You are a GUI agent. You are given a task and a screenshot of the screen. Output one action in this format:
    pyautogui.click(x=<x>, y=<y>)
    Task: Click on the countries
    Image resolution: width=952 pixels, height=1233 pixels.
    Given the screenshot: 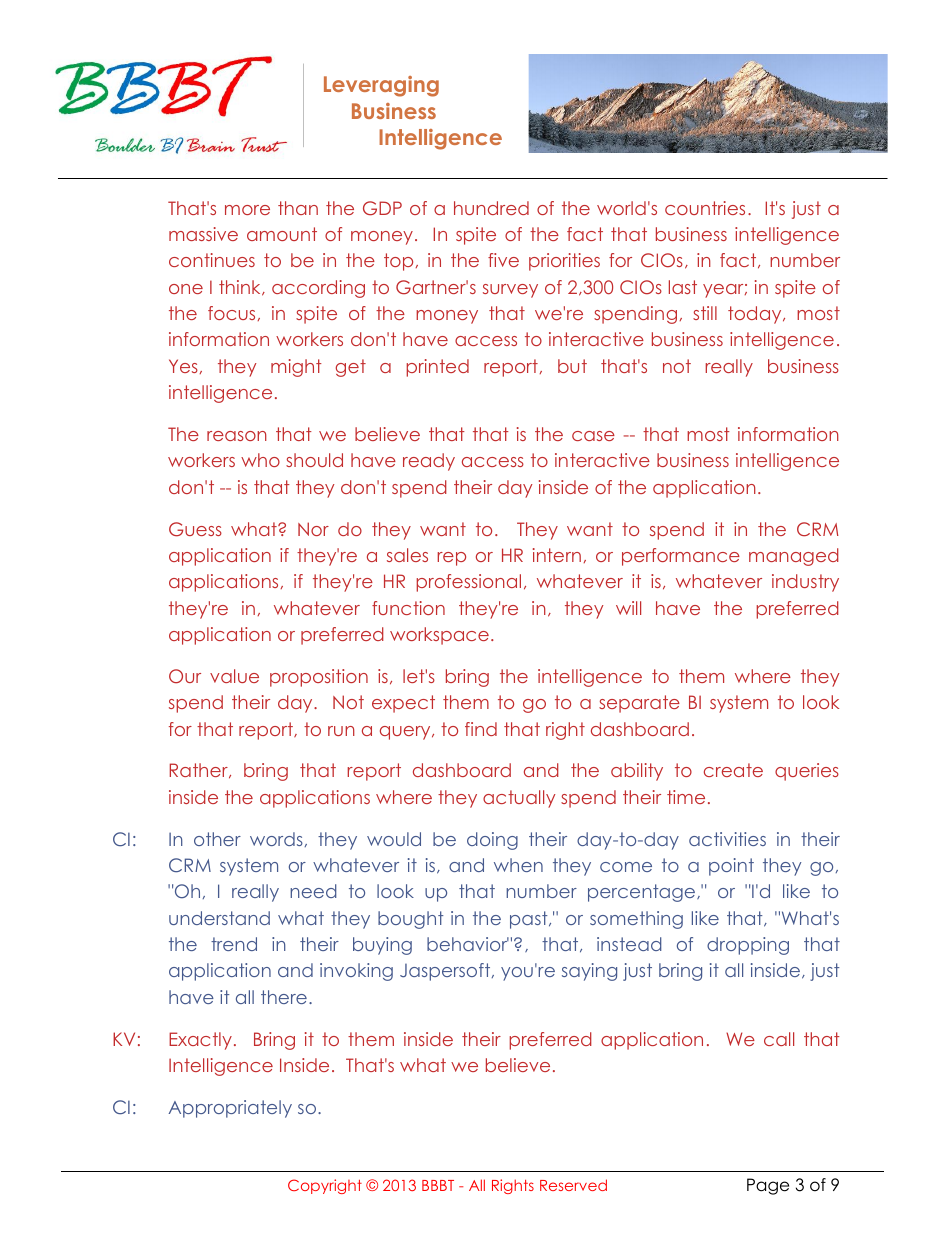 What is the action you would take?
    pyautogui.click(x=705, y=208)
